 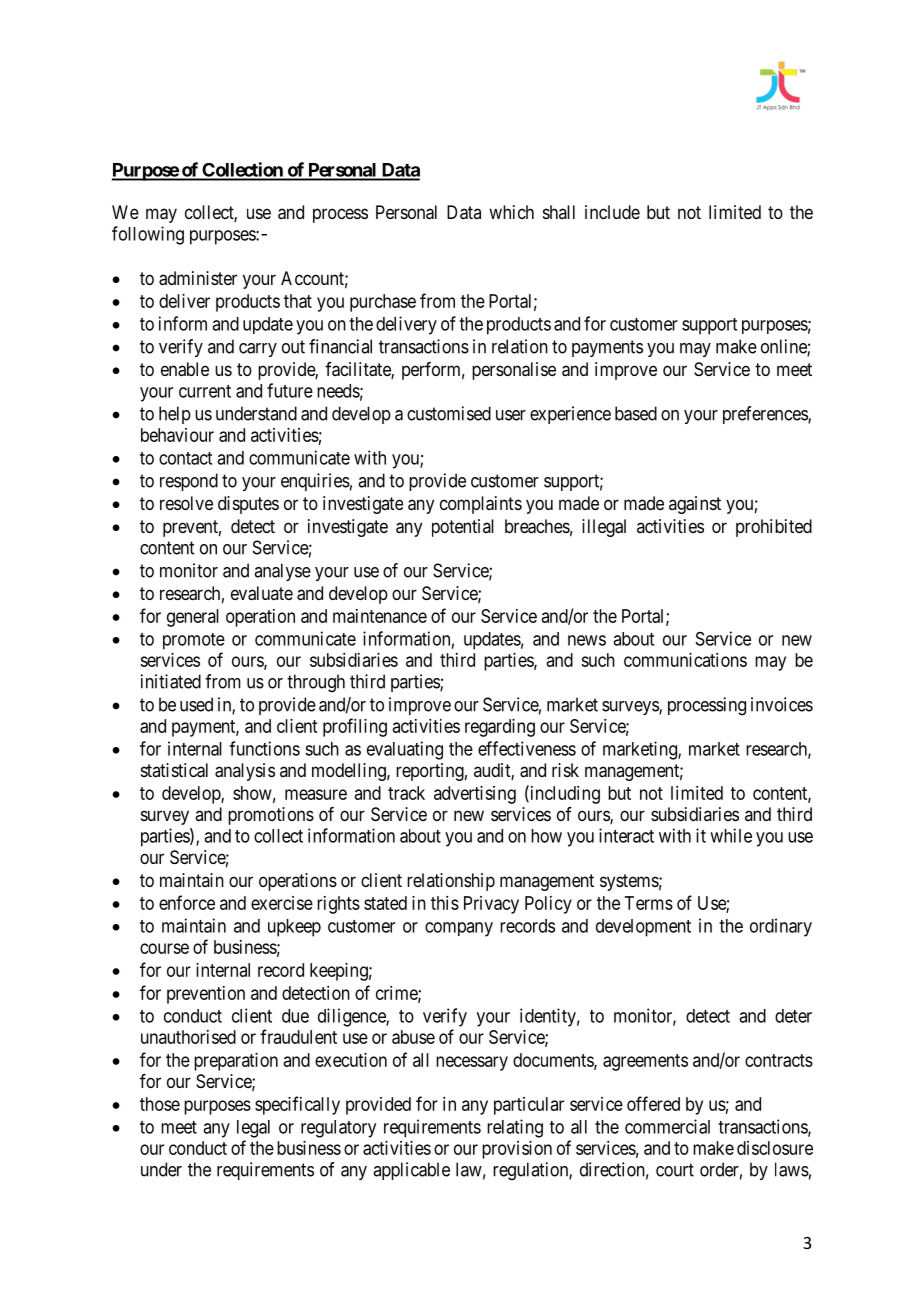 What do you see at coordinates (198, 278) in the page?
I see `administer` at bounding box center [198, 278].
